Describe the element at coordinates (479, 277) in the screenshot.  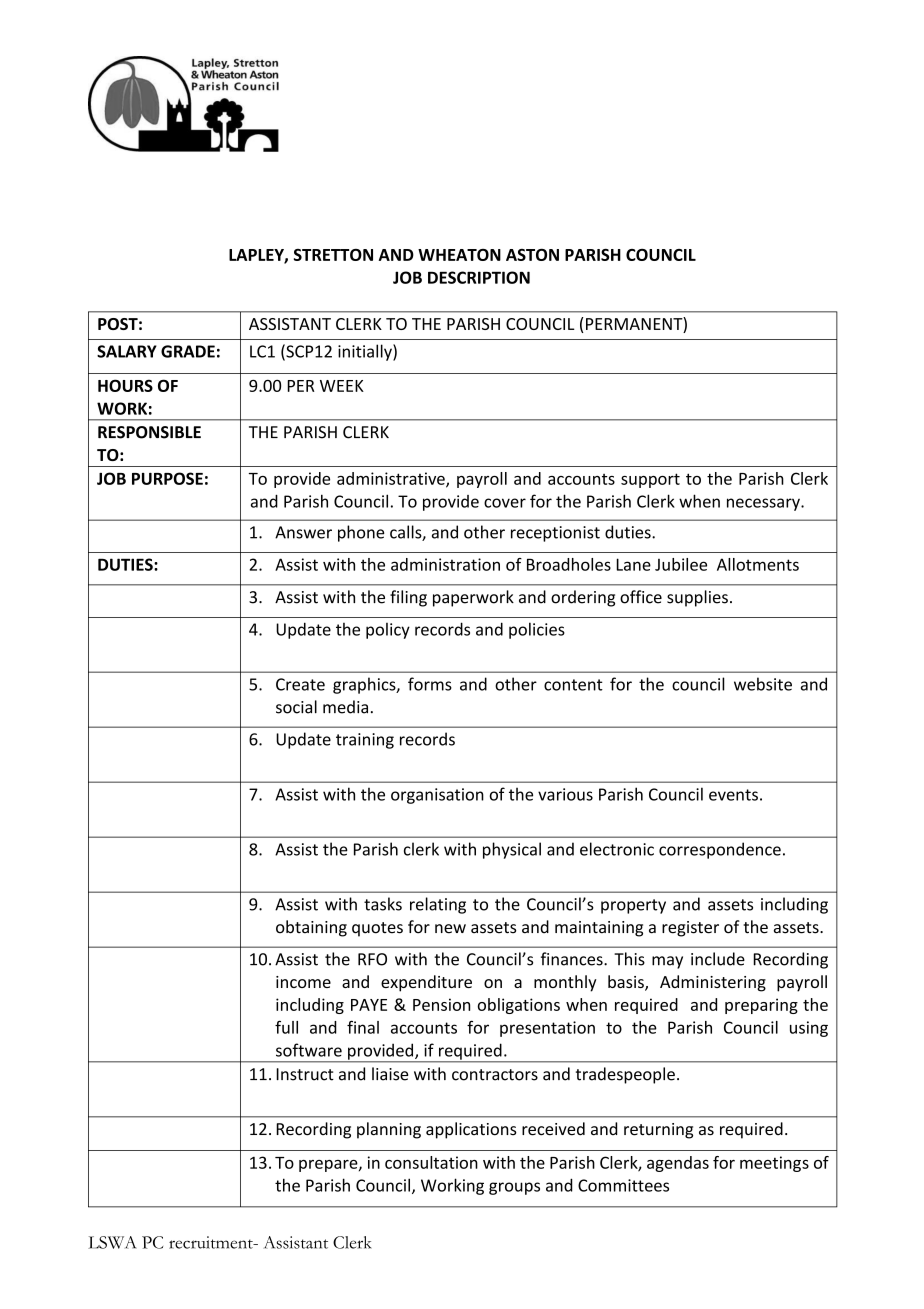
I see `DESCRIPTION` at that location.
